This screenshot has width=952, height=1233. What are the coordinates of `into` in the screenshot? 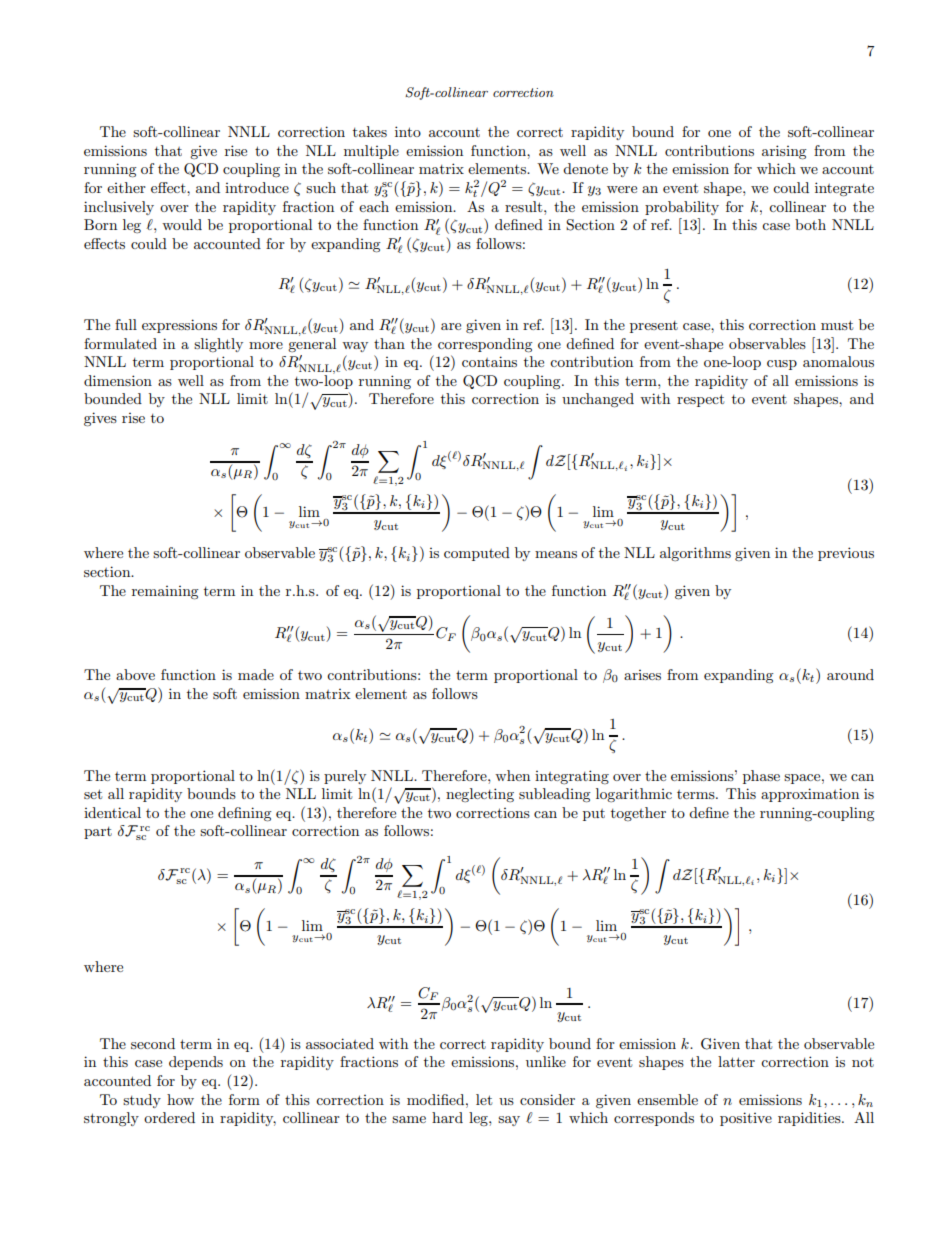 It's located at (408, 131).
